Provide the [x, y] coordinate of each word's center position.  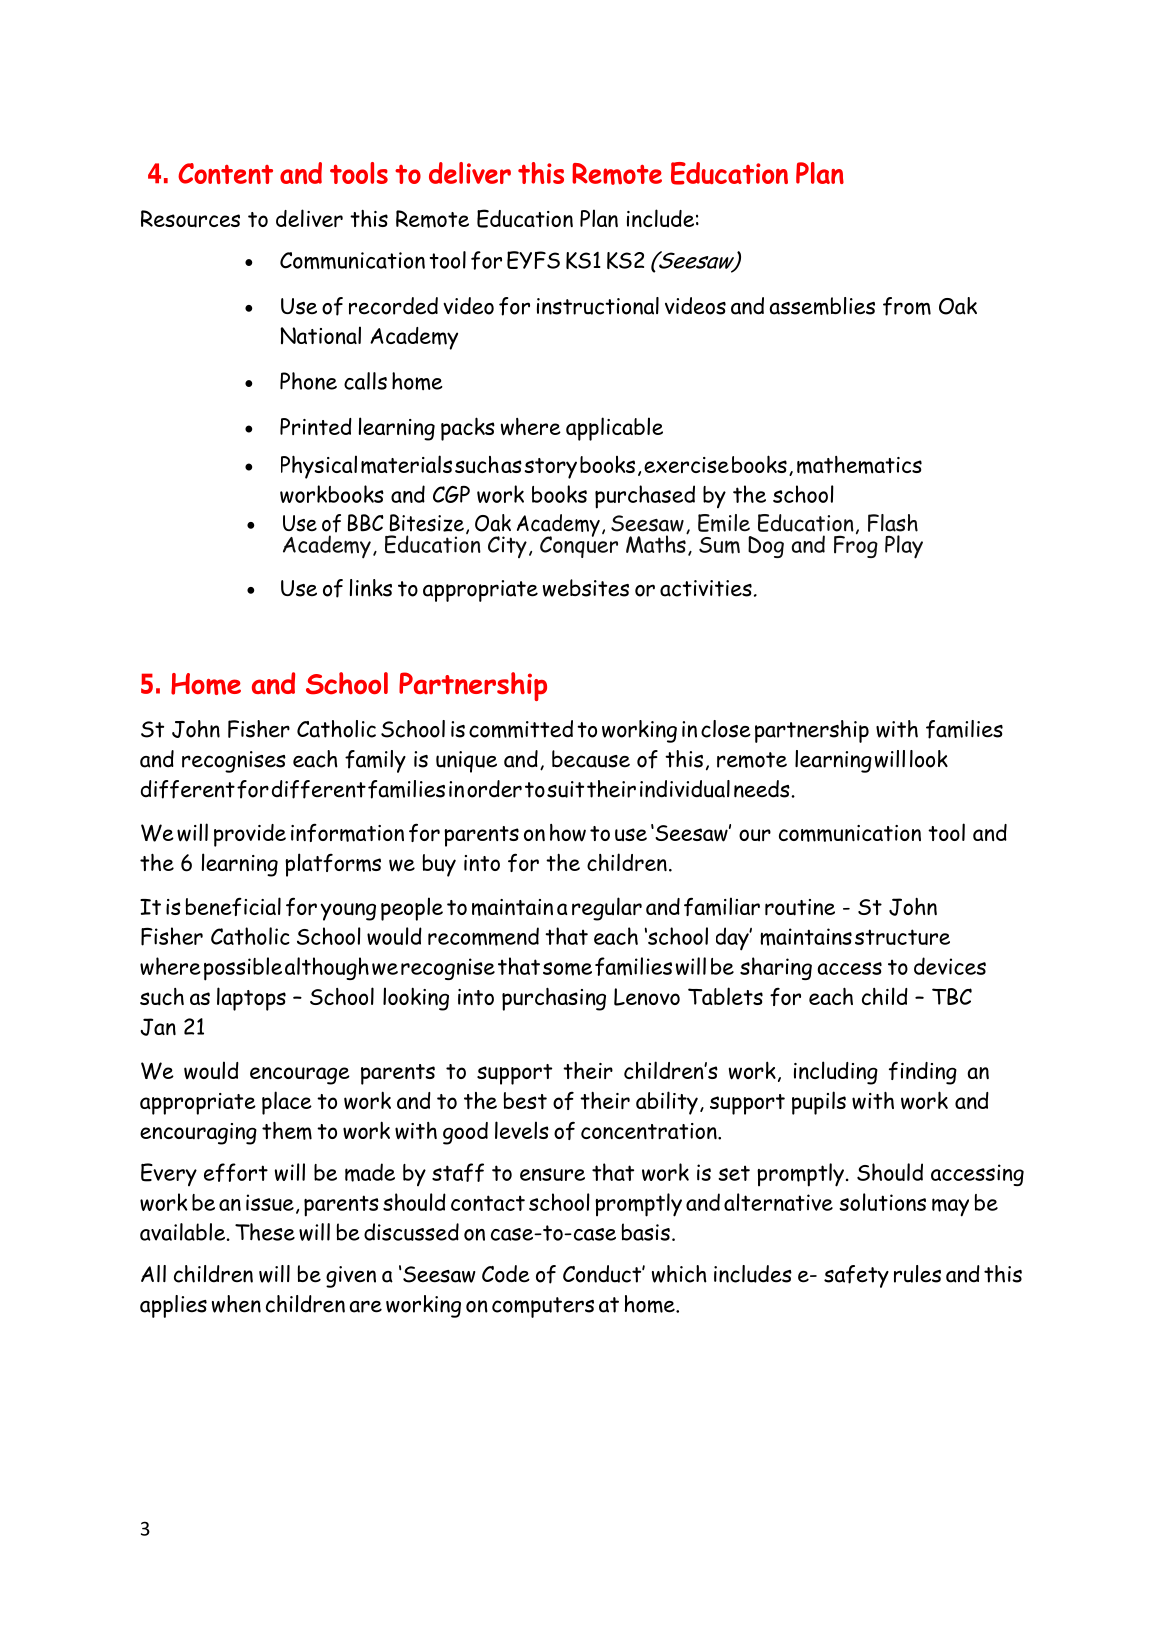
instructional [598, 306]
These [265, 1232]
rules [917, 1274]
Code [506, 1274]
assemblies [822, 306]
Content [225, 173]
